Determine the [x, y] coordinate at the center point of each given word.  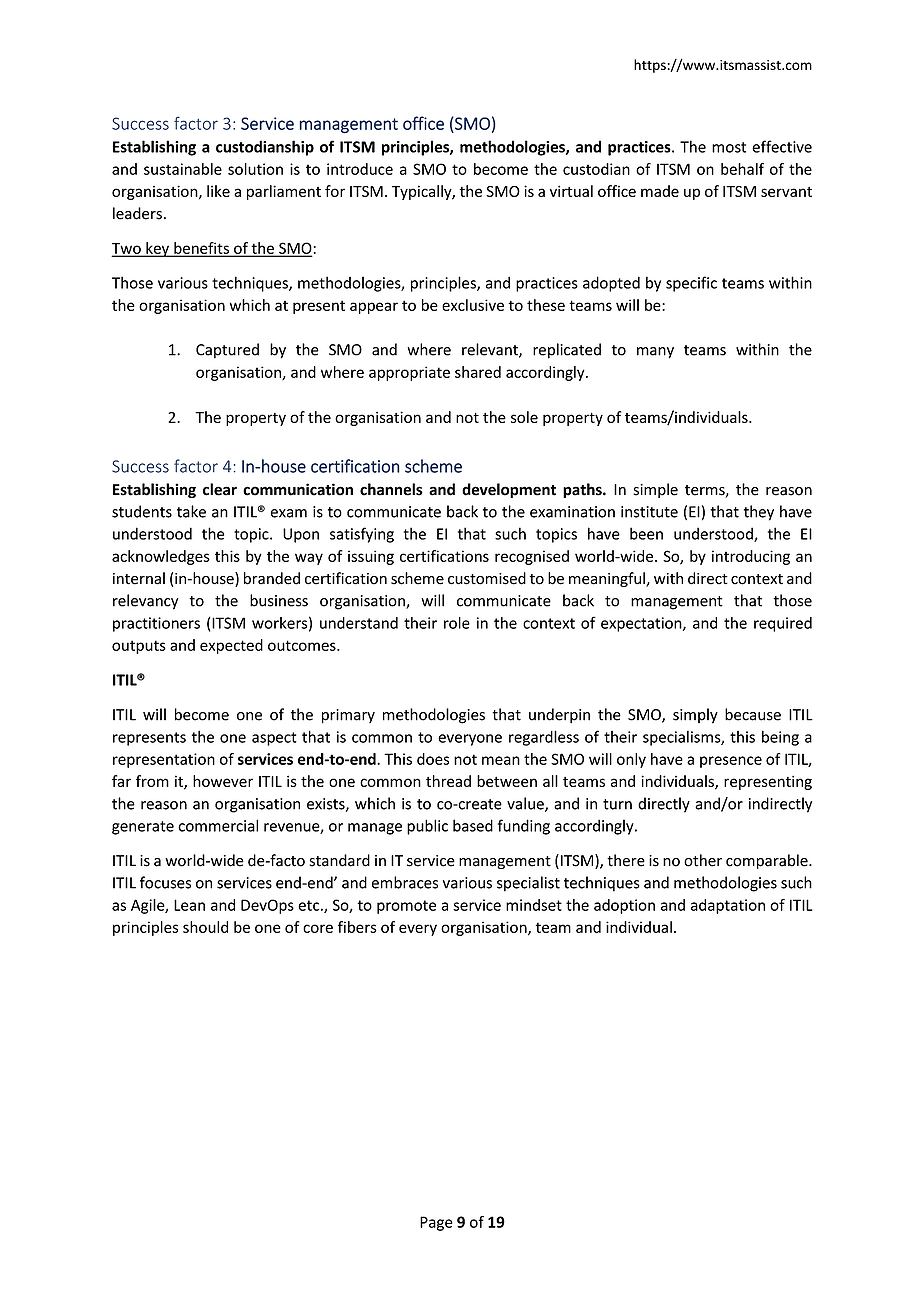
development [509, 490]
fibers [357, 927]
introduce [360, 169]
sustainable [183, 169]
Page [436, 1223]
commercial [218, 825]
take [191, 511]
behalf [742, 169]
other [703, 860]
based [473, 825]
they [759, 513]
